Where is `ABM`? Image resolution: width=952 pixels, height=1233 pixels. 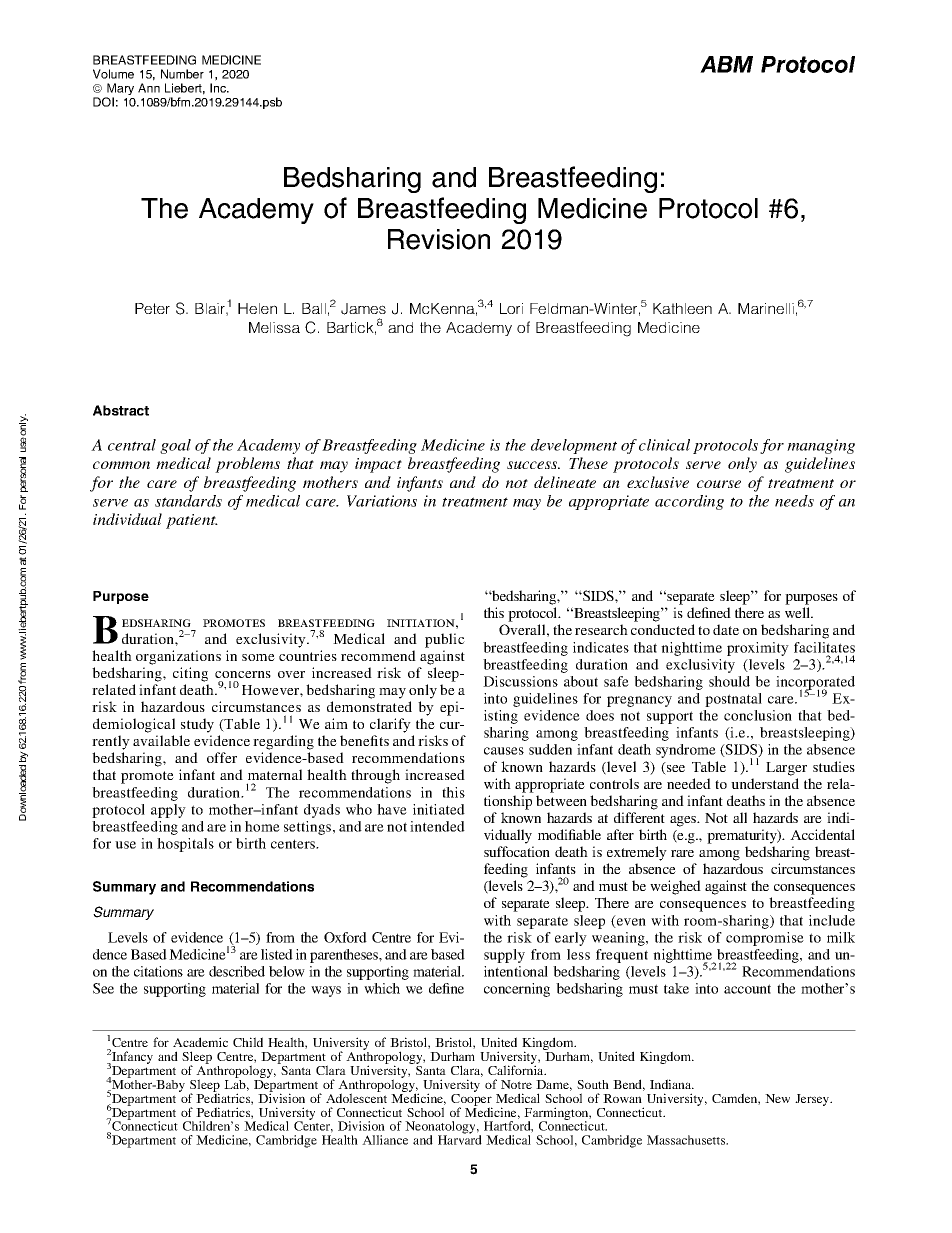
ABM is located at coordinates (726, 64).
